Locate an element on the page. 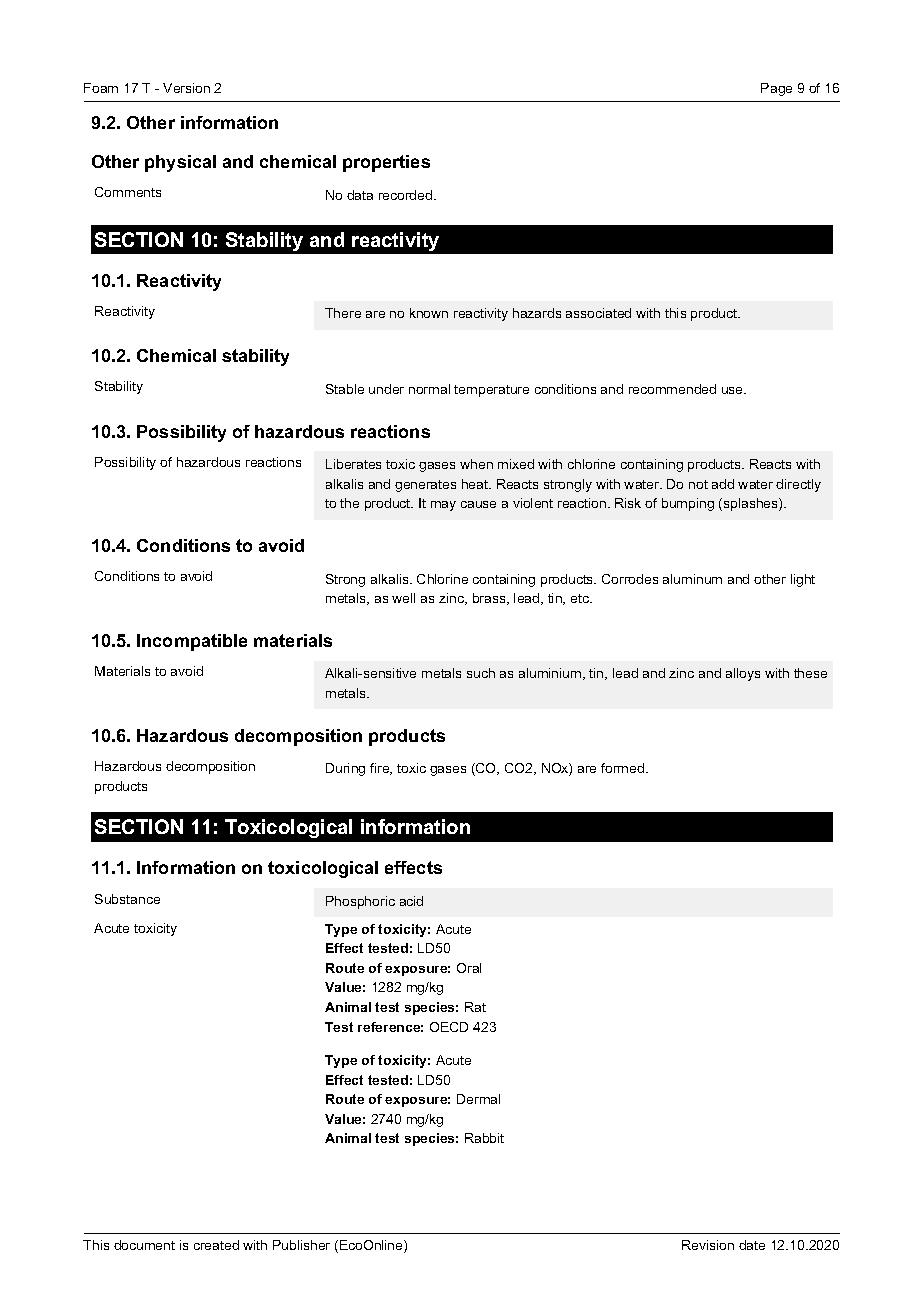 This image has width=924, height=1308. created is located at coordinates (216, 1245).
